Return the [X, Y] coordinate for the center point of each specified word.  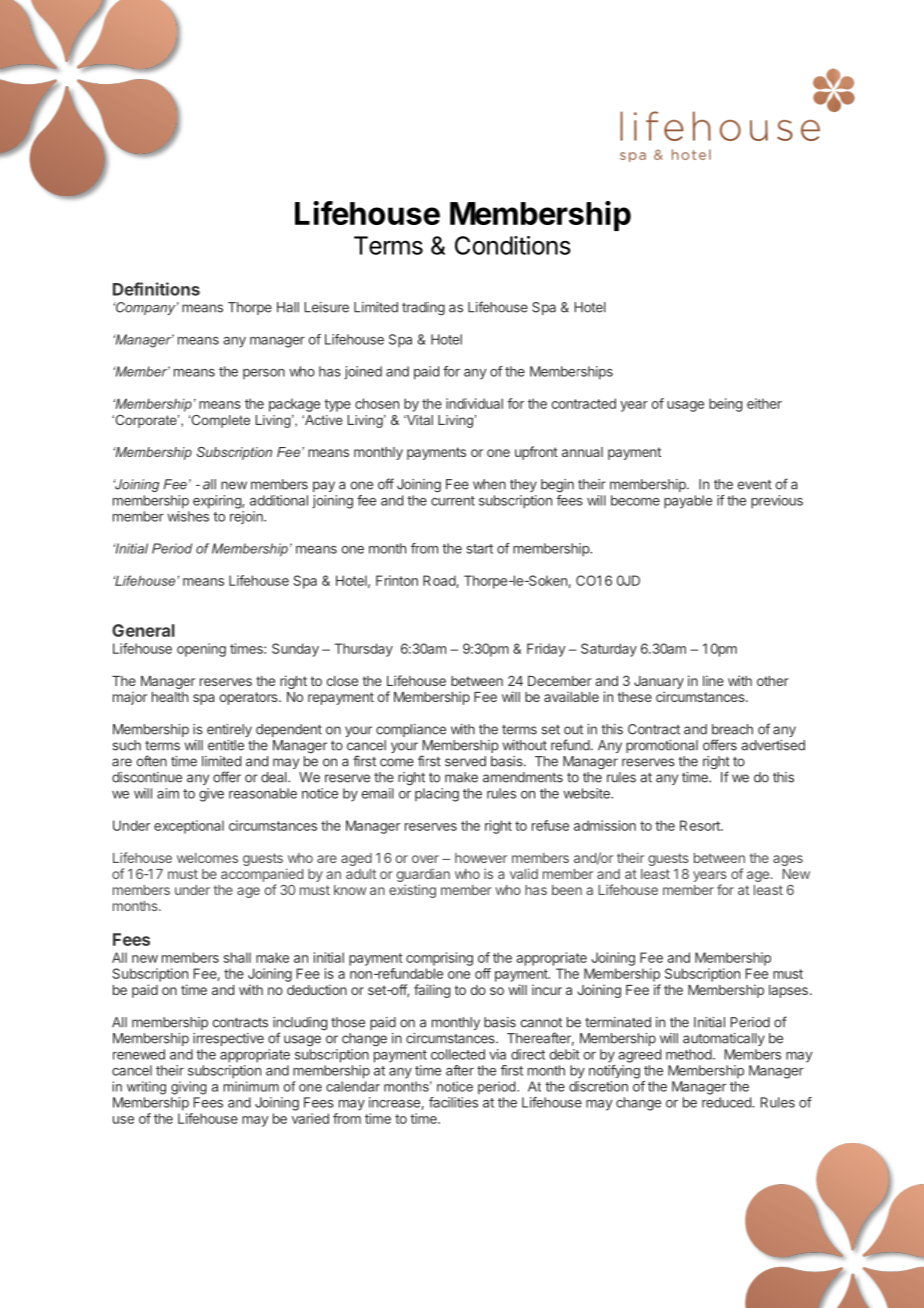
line [713, 680]
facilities [453, 1102]
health [170, 697]
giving [189, 1088]
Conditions [513, 245]
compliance [411, 730]
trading [423, 308]
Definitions [156, 289]
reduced [727, 1102]
